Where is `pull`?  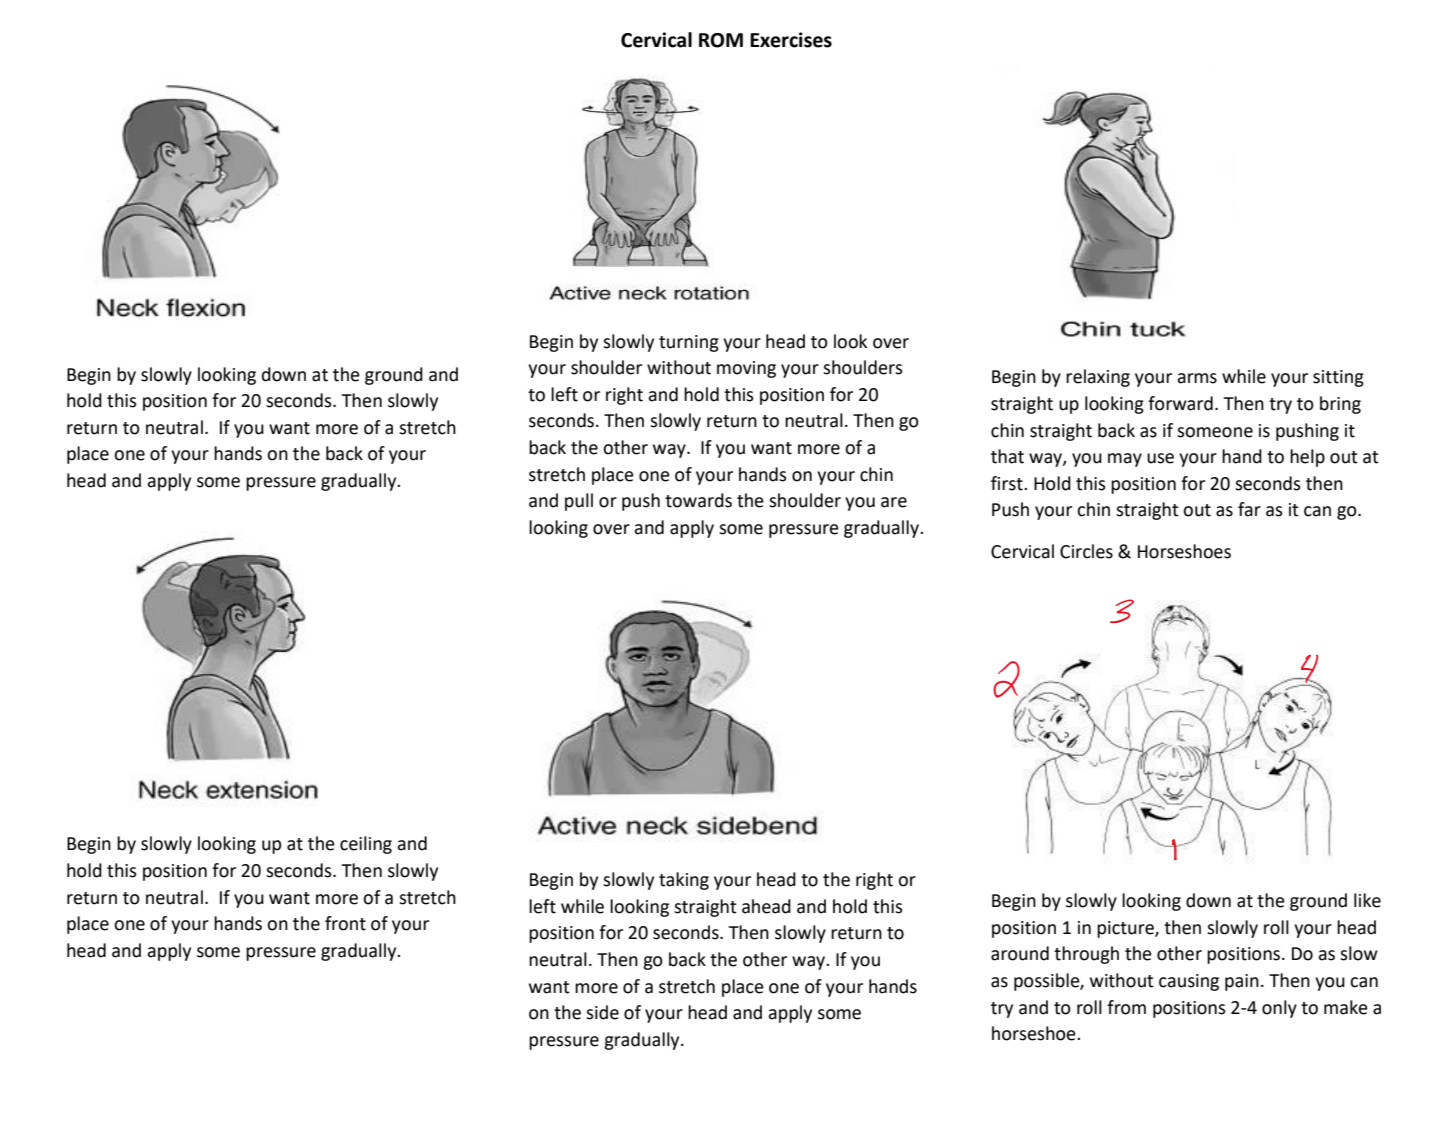
pull is located at coordinates (579, 502).
